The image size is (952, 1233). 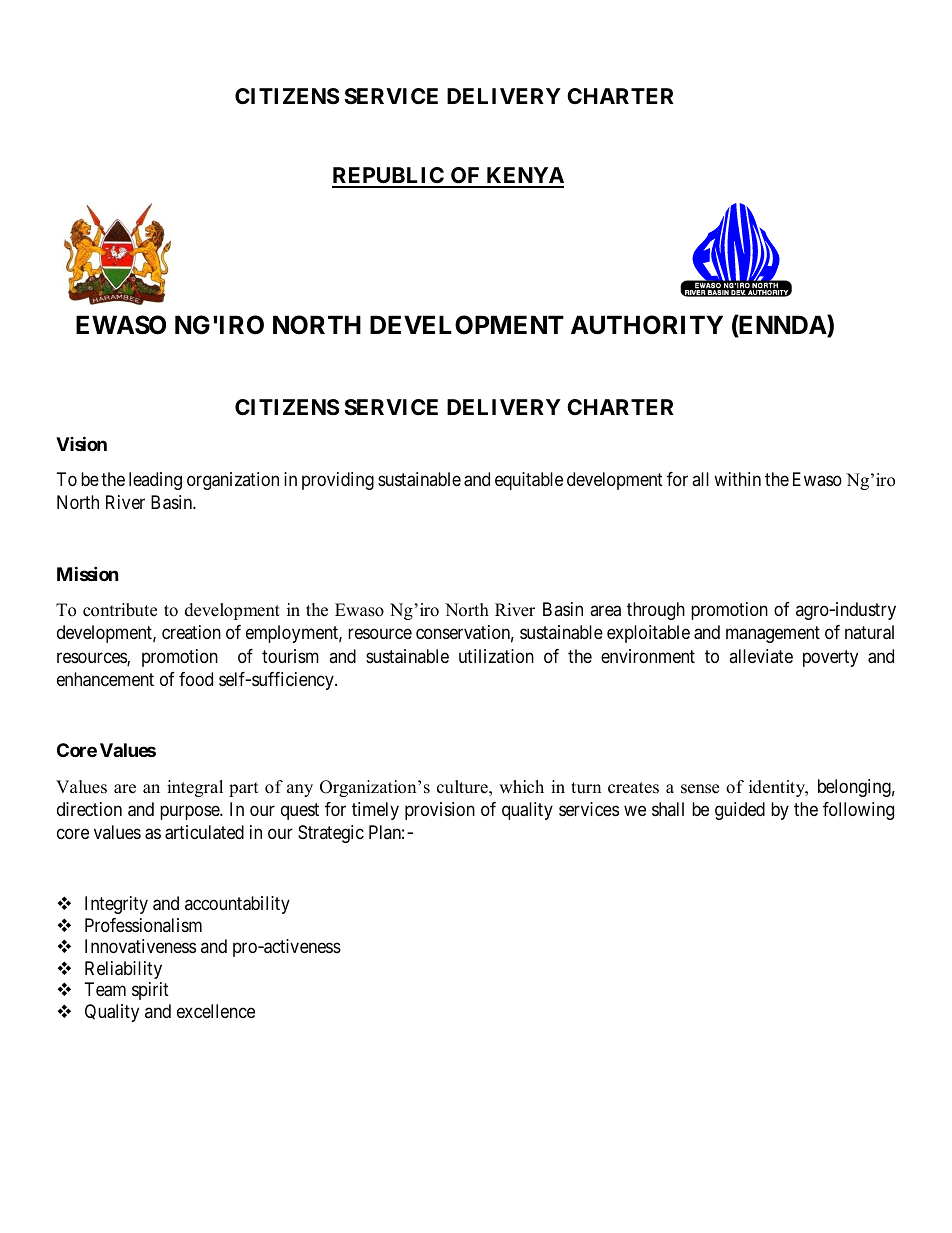 What do you see at coordinates (737, 479) in the page?
I see `within` at bounding box center [737, 479].
